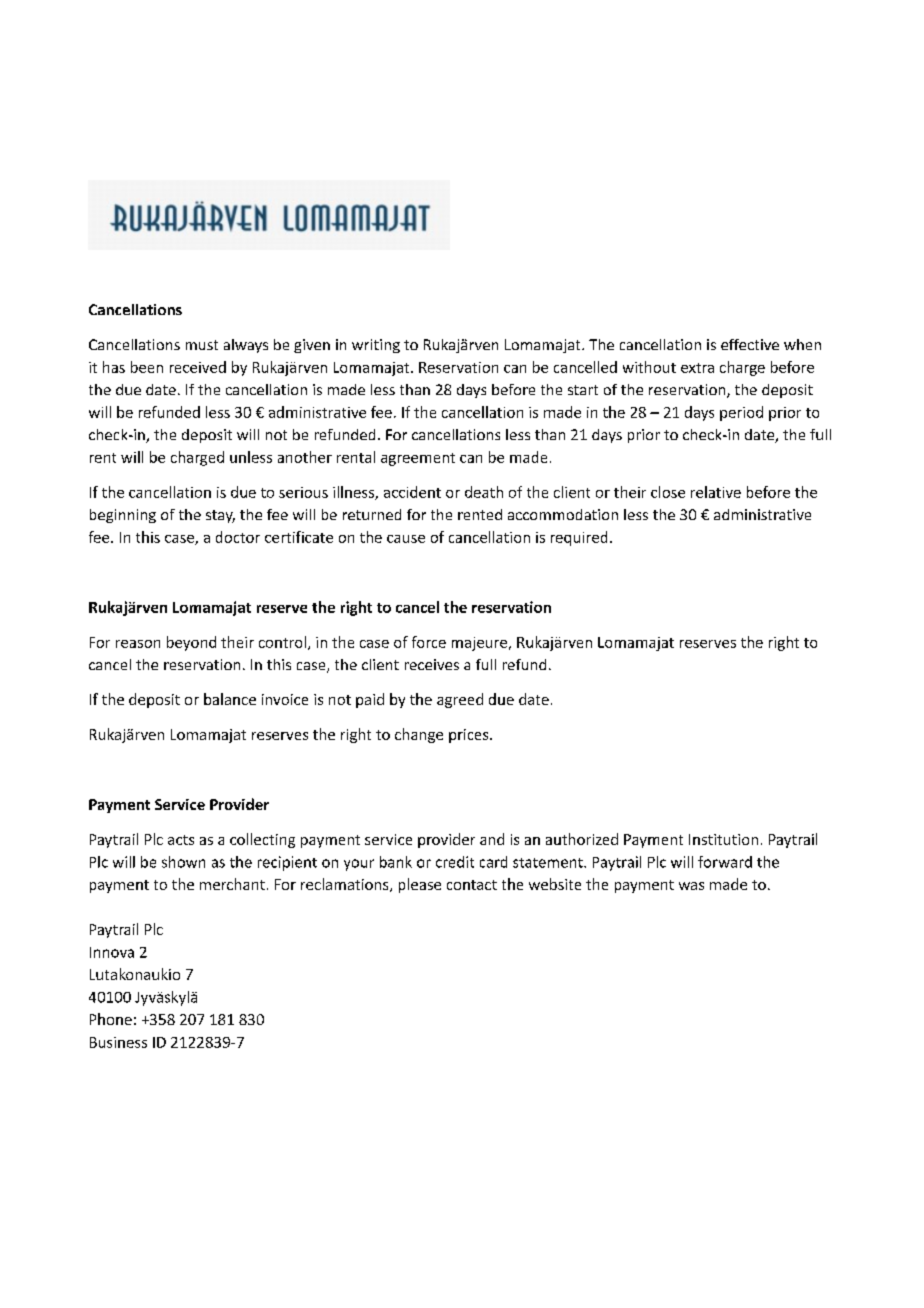 Image resolution: width=924 pixels, height=1308 pixels. What do you see at coordinates (198, 367) in the screenshot?
I see `received` at bounding box center [198, 367].
